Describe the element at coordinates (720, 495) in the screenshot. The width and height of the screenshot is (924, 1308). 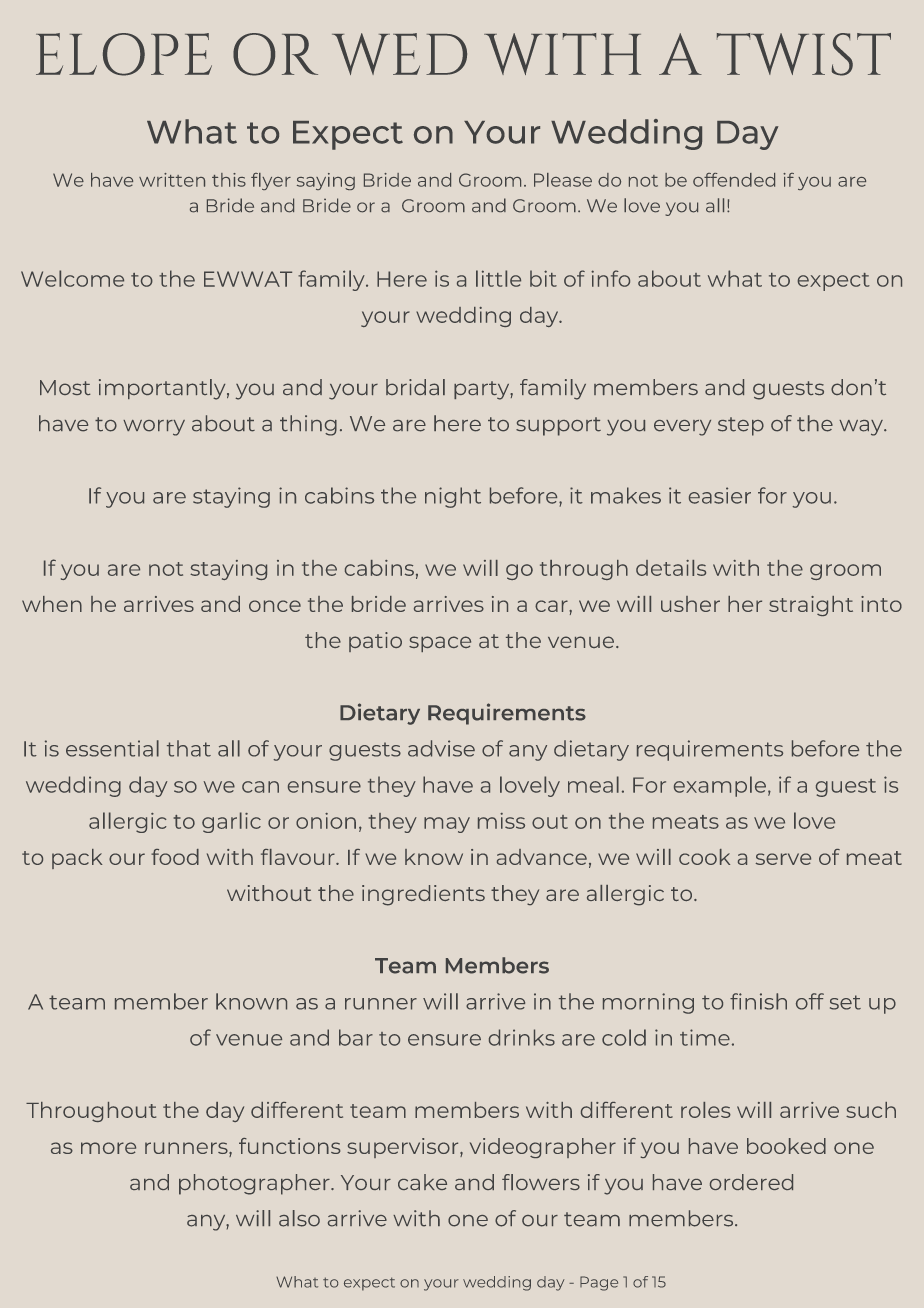
I see `easier` at that location.
